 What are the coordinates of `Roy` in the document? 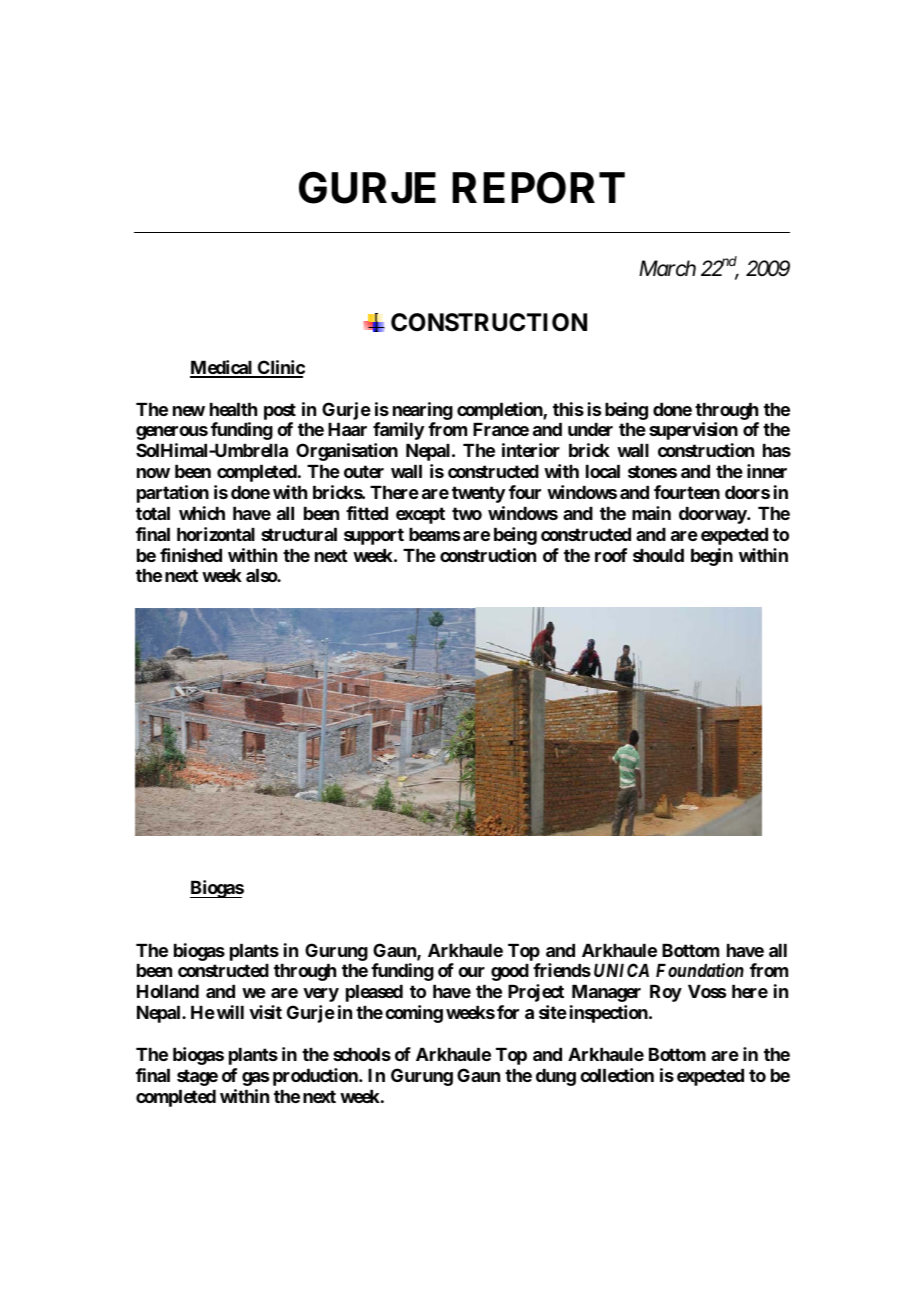 It's located at (666, 993).
